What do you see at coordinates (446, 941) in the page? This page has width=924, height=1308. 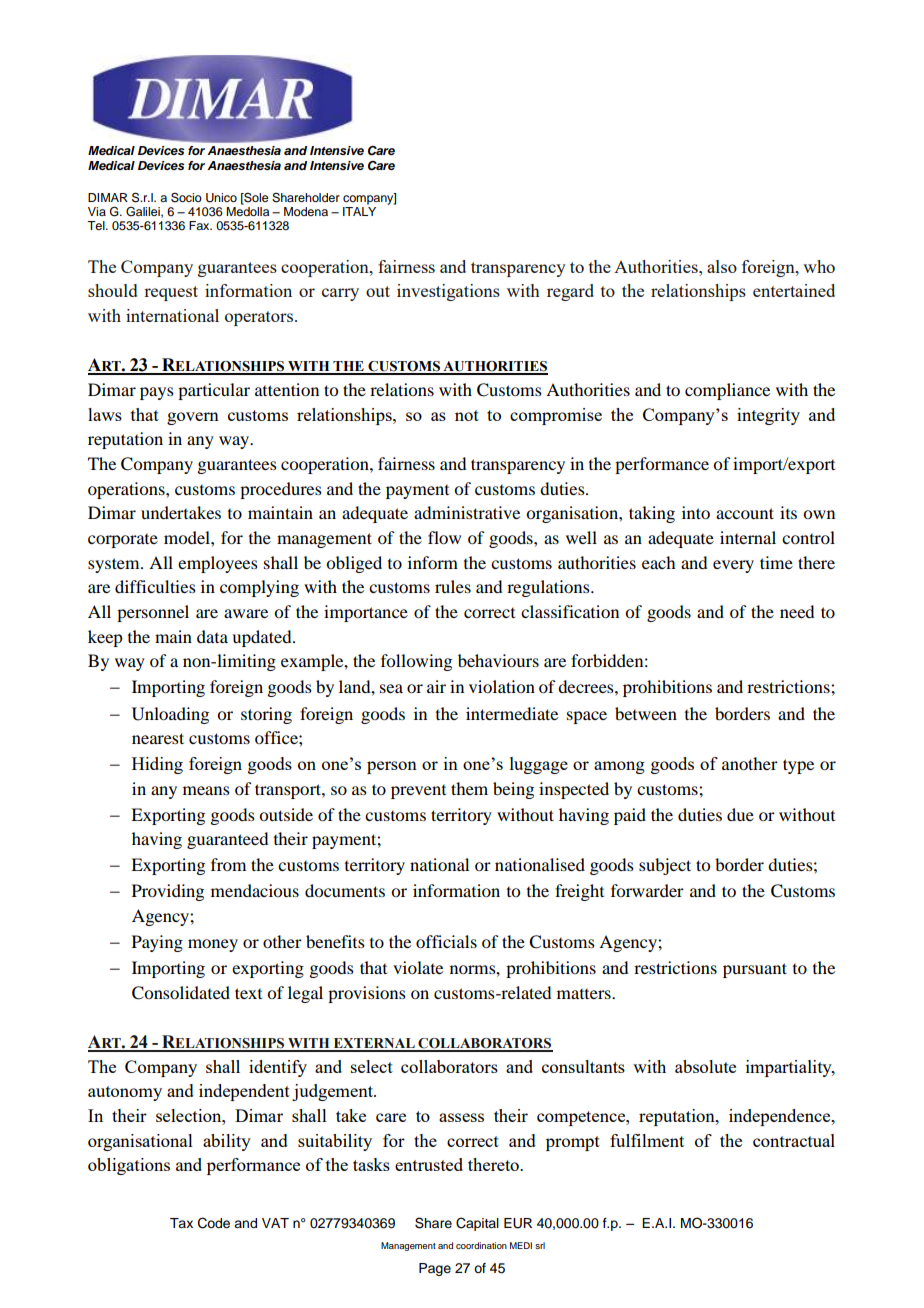 I see `officials` at bounding box center [446, 941].
